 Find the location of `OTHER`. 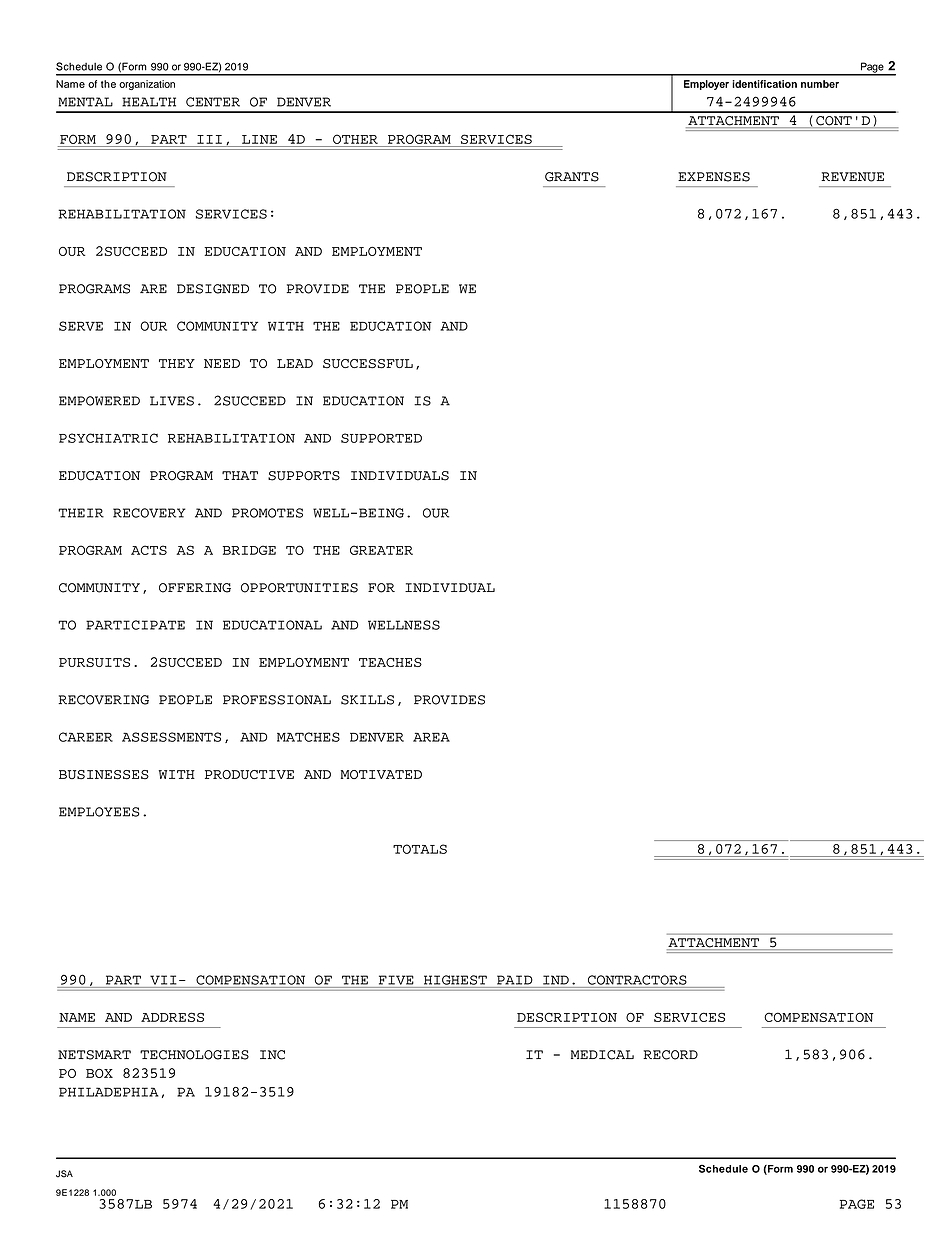

OTHER is located at coordinates (355, 139).
